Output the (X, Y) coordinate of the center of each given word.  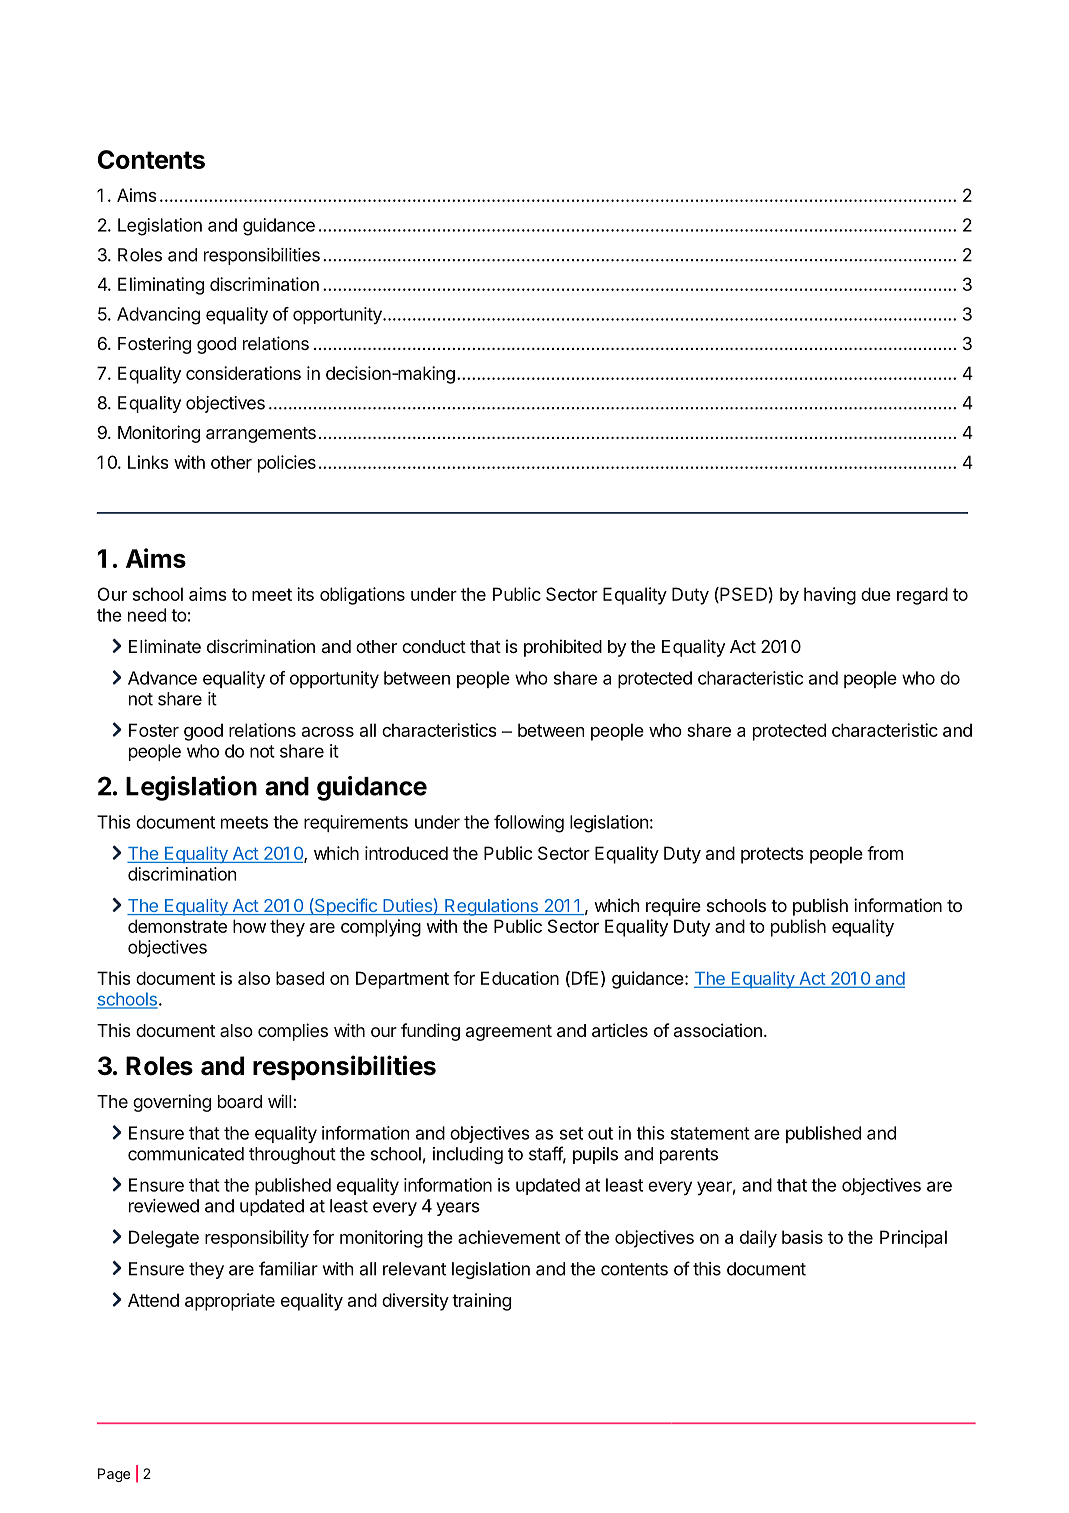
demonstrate (177, 926)
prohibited (563, 648)
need (147, 615)
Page (114, 1475)
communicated (186, 1154)
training (481, 1302)
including (468, 1155)
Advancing (158, 316)
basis (802, 1237)
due (876, 594)
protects (772, 855)
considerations (243, 373)
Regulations (491, 907)
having (830, 596)
